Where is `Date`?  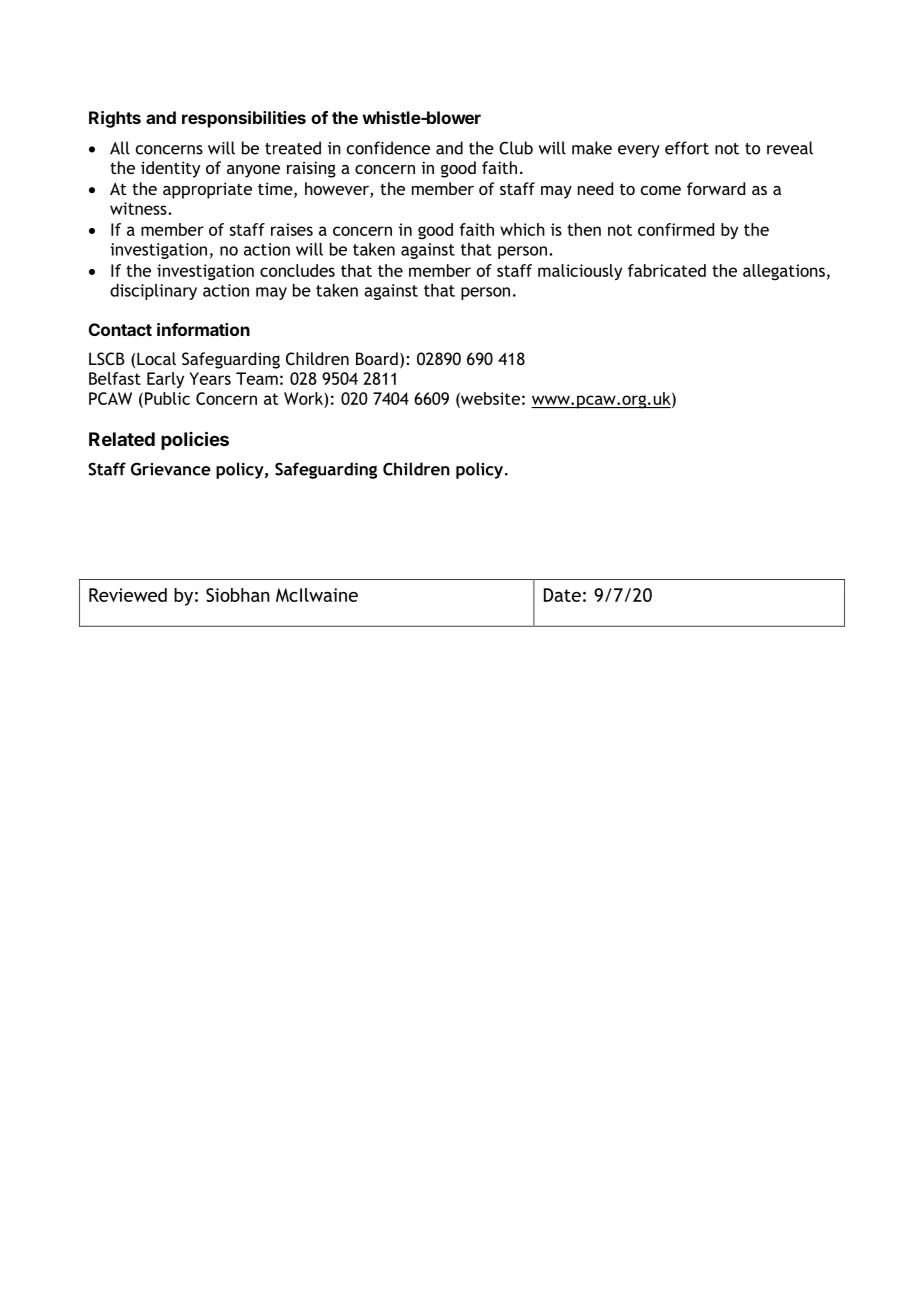 Date is located at coordinates (562, 595).
